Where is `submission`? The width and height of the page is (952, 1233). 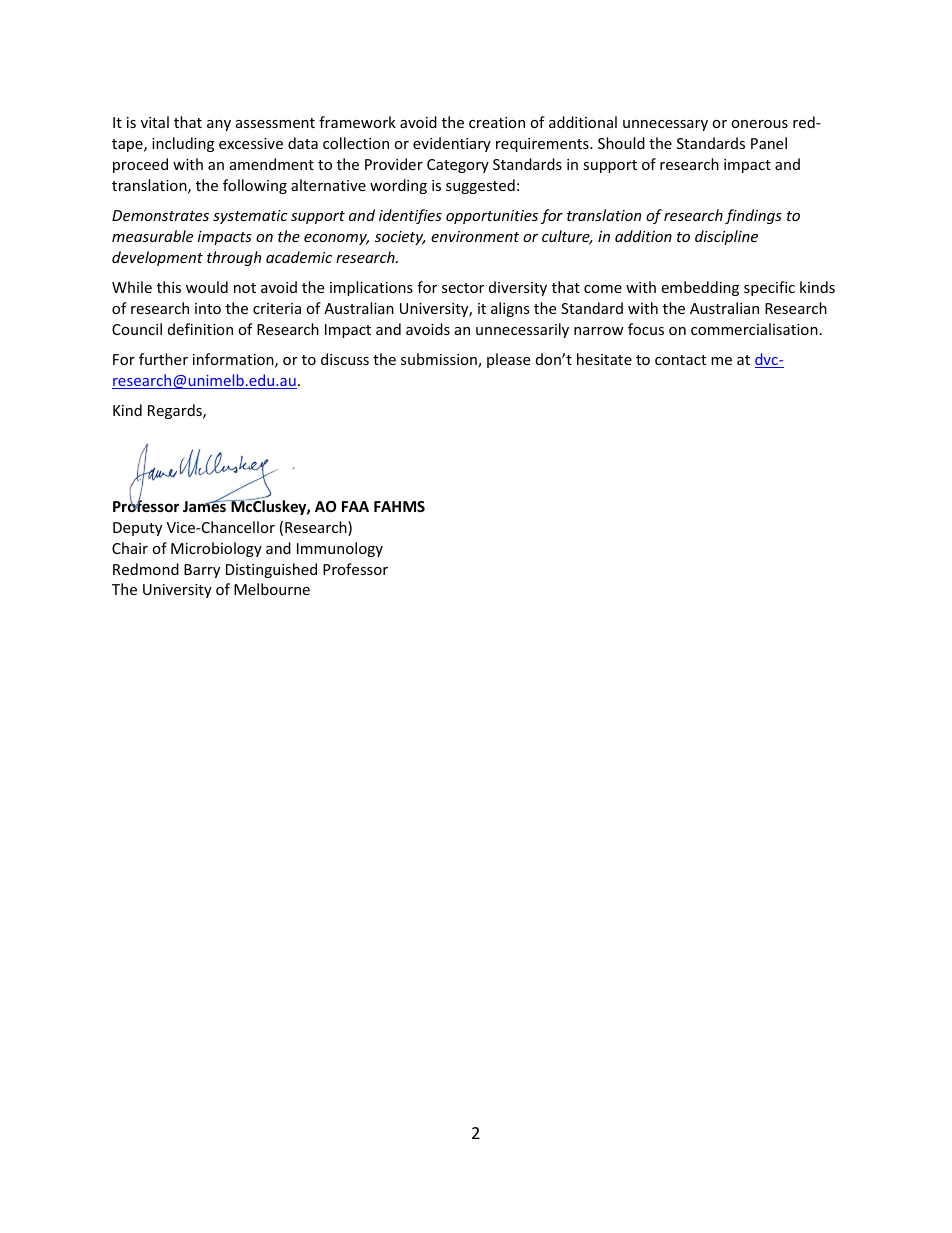
submission is located at coordinates (440, 360).
